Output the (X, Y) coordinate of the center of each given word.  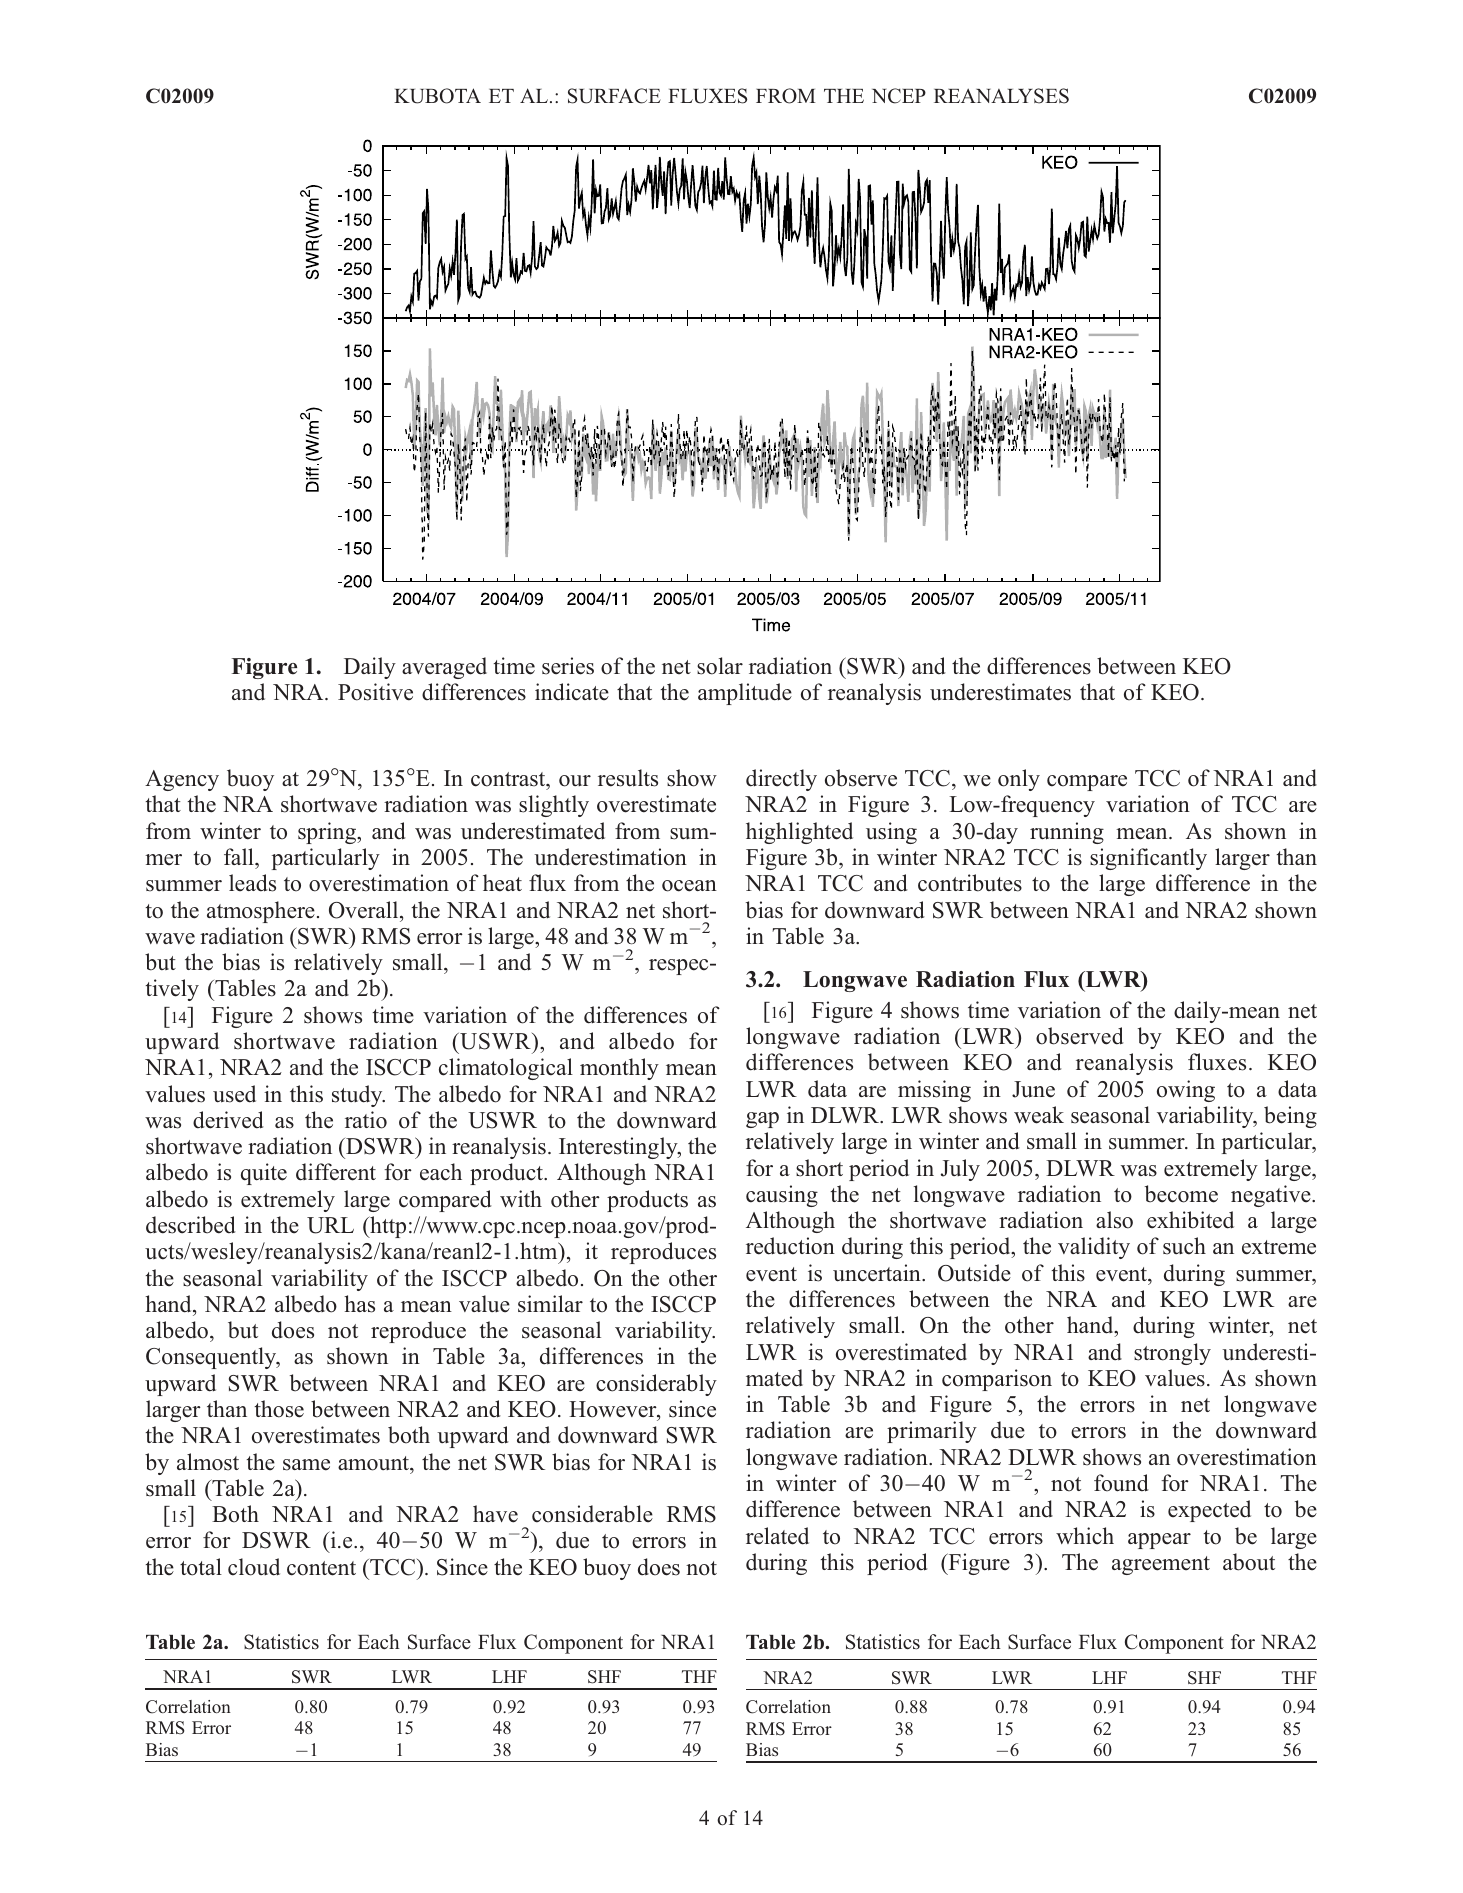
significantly (1148, 859)
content (321, 1568)
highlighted (799, 833)
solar (720, 666)
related (777, 1536)
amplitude (745, 694)
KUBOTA (437, 96)
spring (328, 833)
